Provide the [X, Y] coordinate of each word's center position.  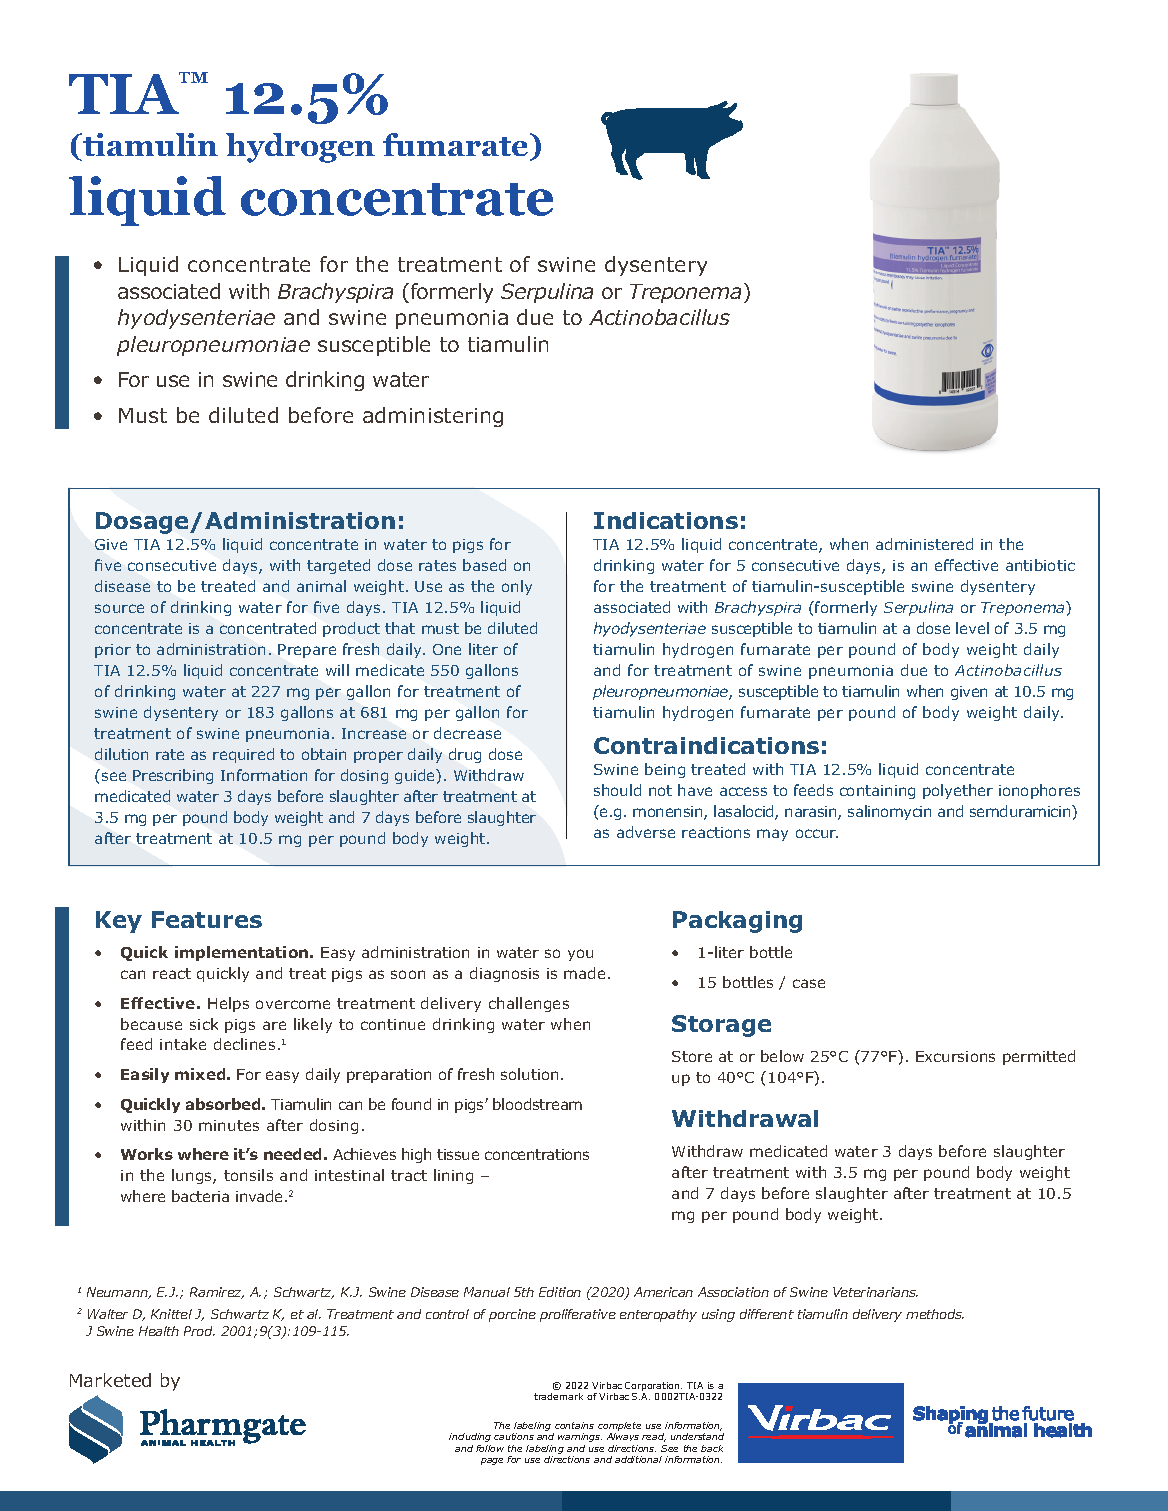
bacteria [200, 1196]
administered [924, 544]
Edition [560, 1292]
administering [433, 417]
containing [877, 792]
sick [204, 1024]
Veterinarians [875, 1292]
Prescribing [173, 776]
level [972, 628]
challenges [529, 1004]
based [484, 565]
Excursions [955, 1056]
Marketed [110, 1380]
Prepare [307, 651]
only [517, 587]
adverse [646, 832]
